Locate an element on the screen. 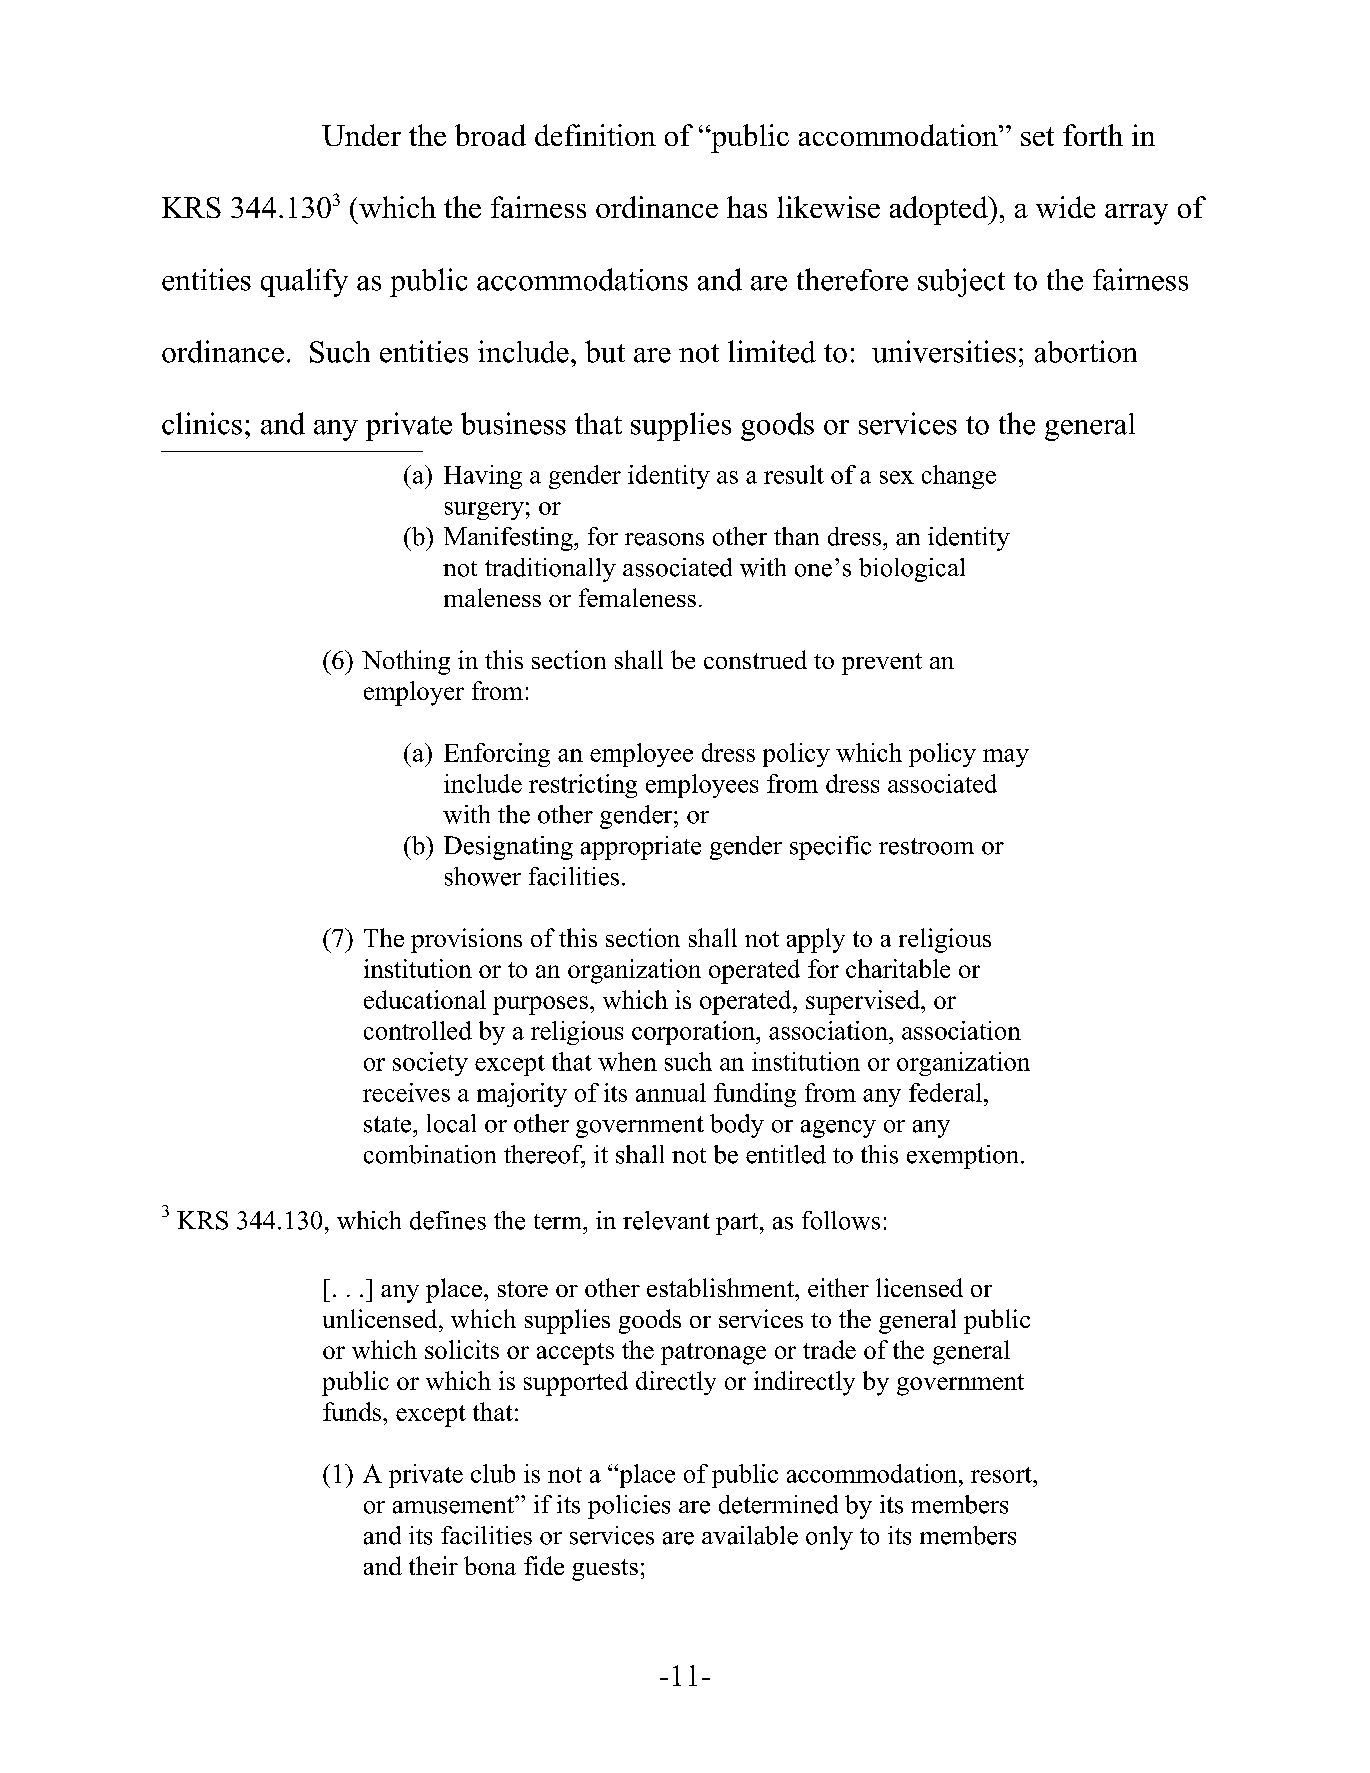 This screenshot has height=1773, width=1370. annual is located at coordinates (671, 1092).
